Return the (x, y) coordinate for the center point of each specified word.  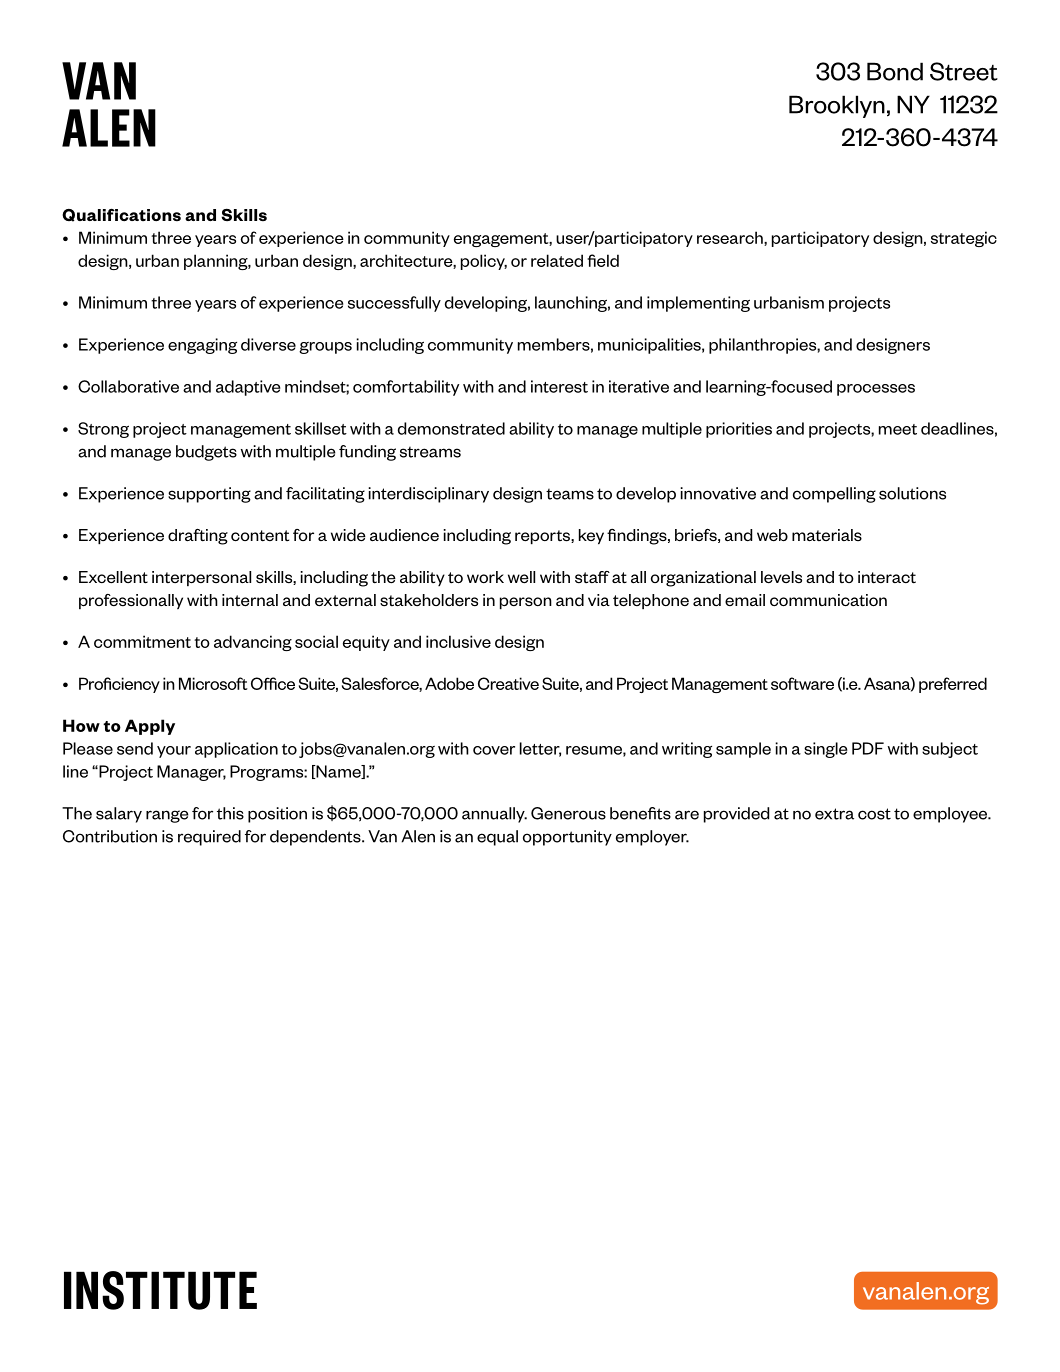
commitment (142, 641)
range (167, 816)
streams (430, 452)
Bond (895, 71)
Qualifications (121, 215)
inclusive (458, 641)
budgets (206, 453)
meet (898, 429)
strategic (964, 239)
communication (828, 600)
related (557, 260)
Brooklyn (837, 106)
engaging (202, 346)
